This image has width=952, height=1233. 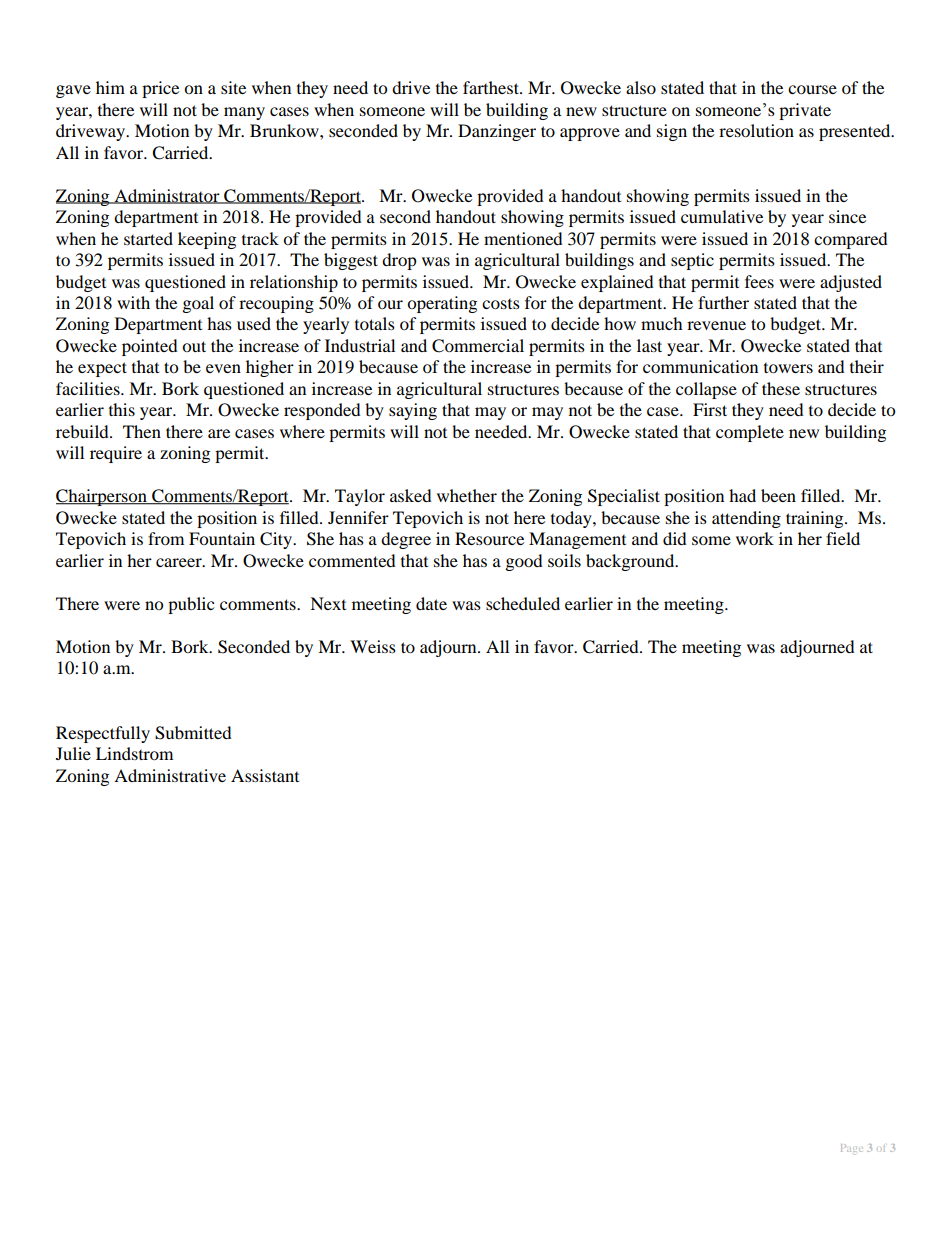 What do you see at coordinates (478, 346) in the image?
I see `Commercial` at bounding box center [478, 346].
